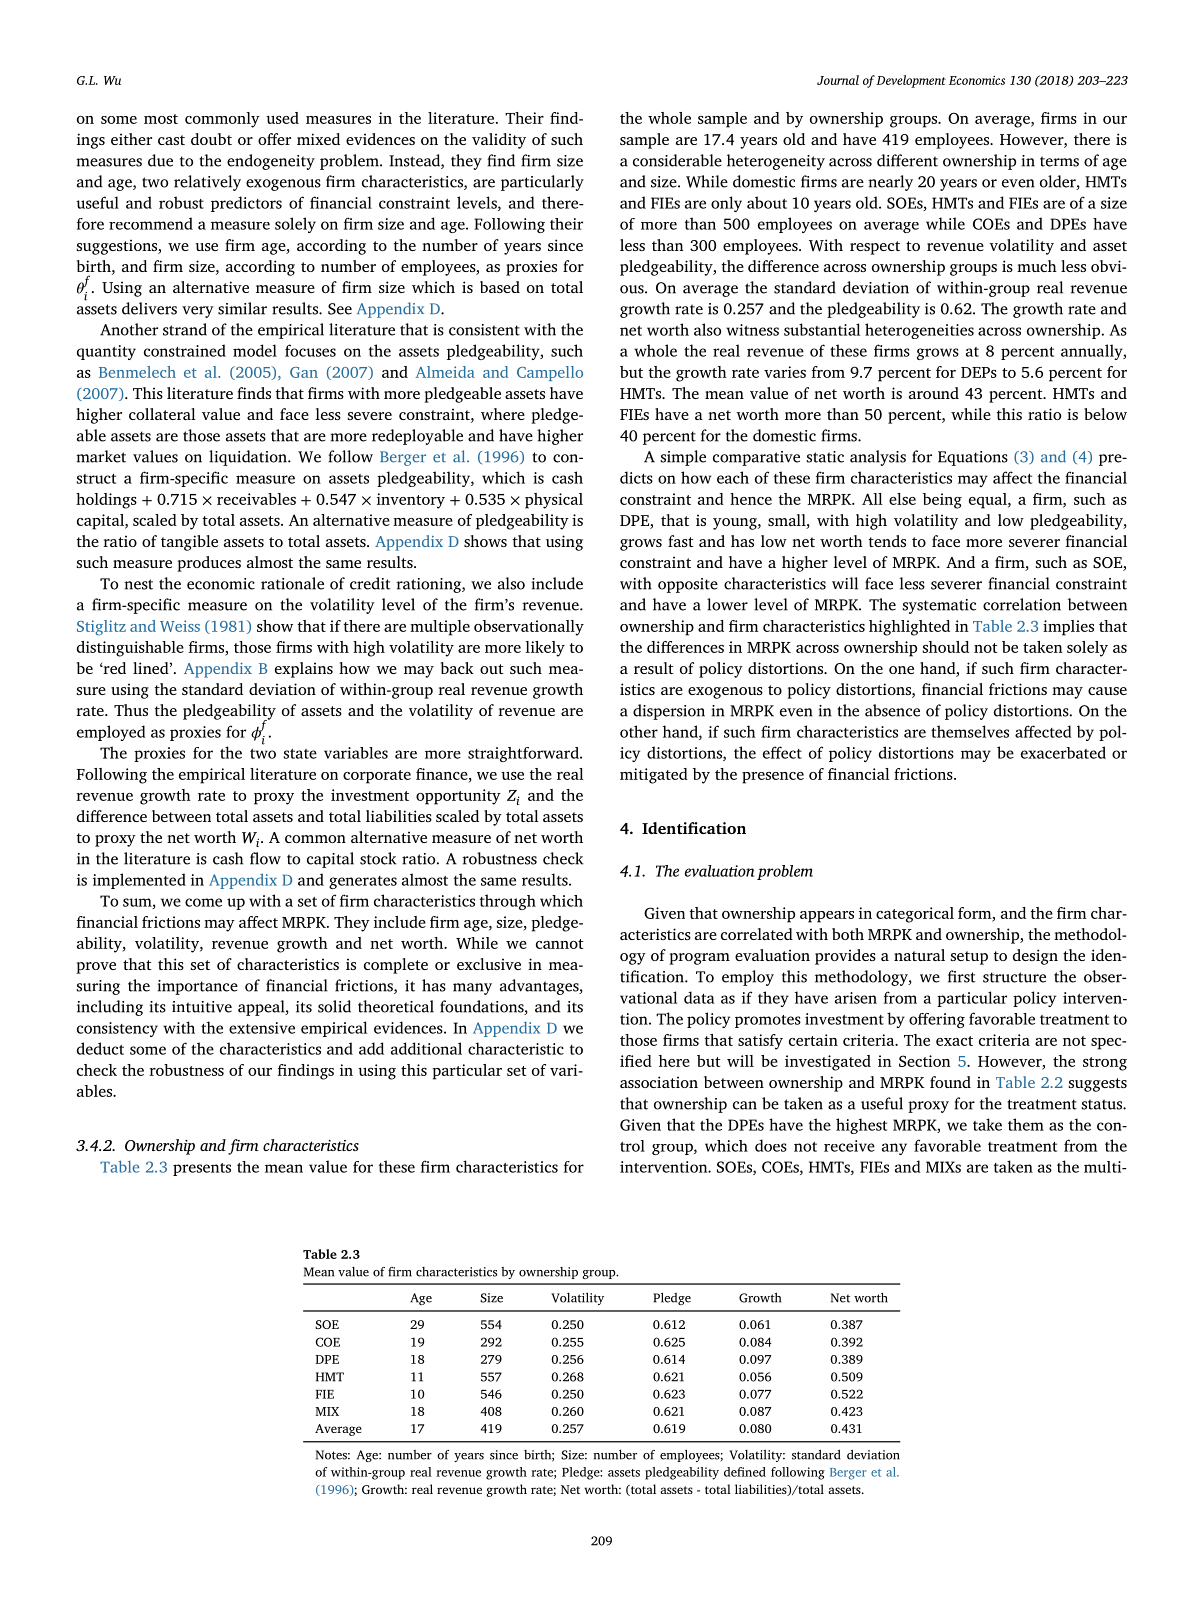 The image size is (1203, 1605). Describe the element at coordinates (211, 139) in the document. I see `doubt` at that location.
